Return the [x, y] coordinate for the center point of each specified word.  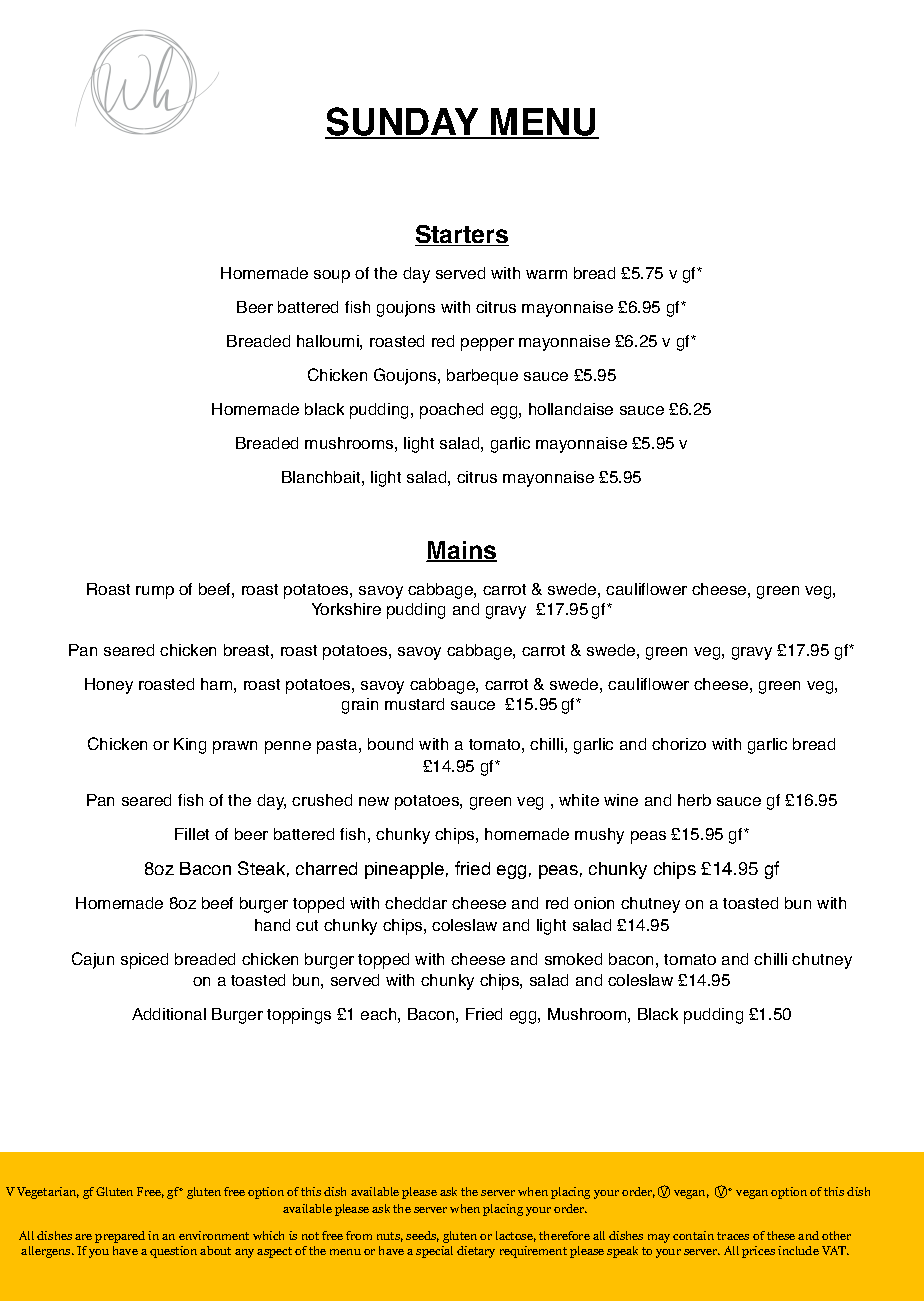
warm [546, 274]
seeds [422, 1236]
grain [360, 706]
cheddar [416, 903]
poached [451, 411]
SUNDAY [403, 122]
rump [155, 592]
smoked [573, 959]
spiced [144, 961]
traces [733, 1236]
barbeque [482, 377]
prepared [120, 1237]
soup [332, 276]
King [190, 746]
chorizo [679, 744]
